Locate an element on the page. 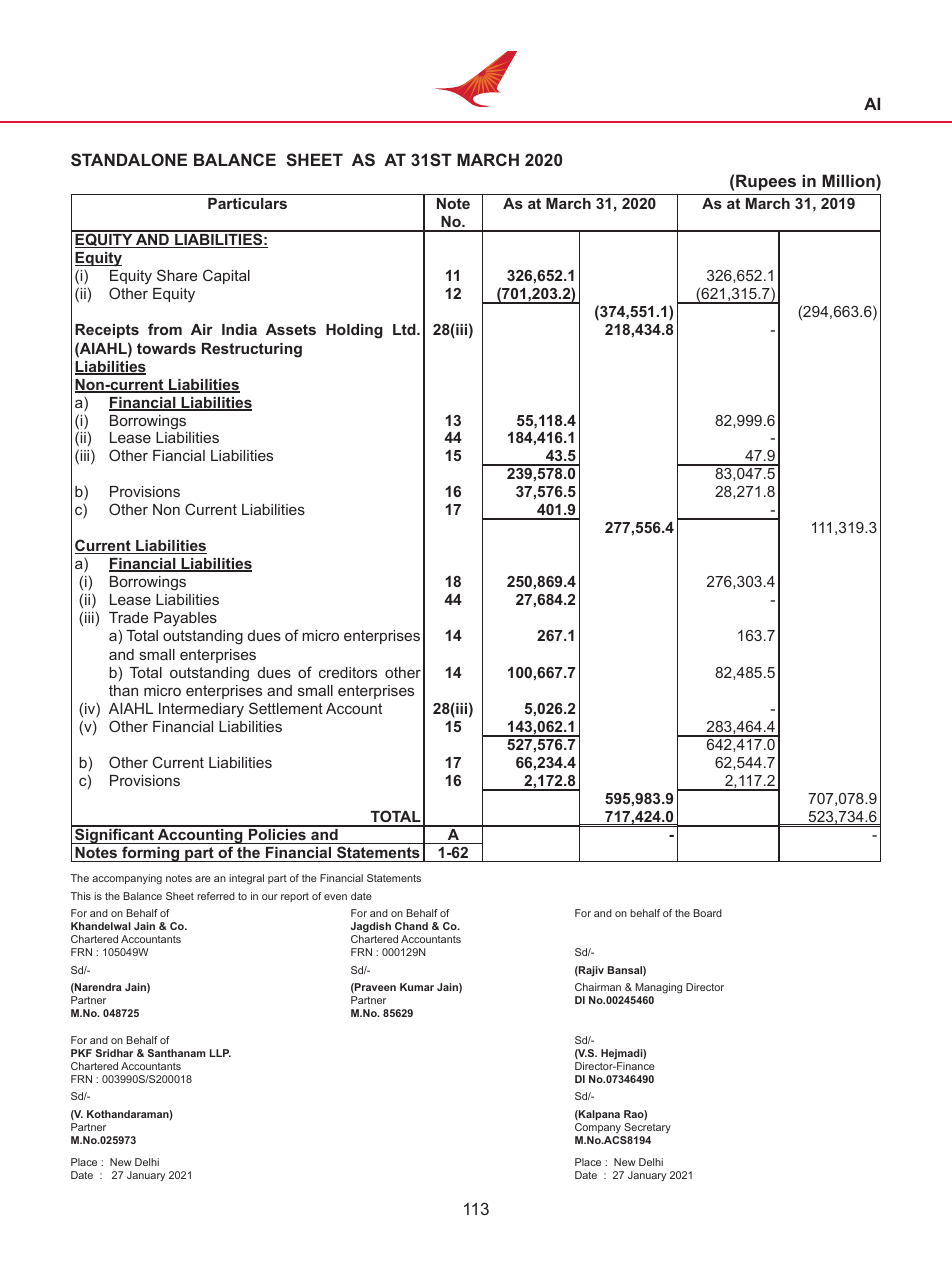 The height and width of the image is (1261, 952). Ltd is located at coordinates (405, 329).
